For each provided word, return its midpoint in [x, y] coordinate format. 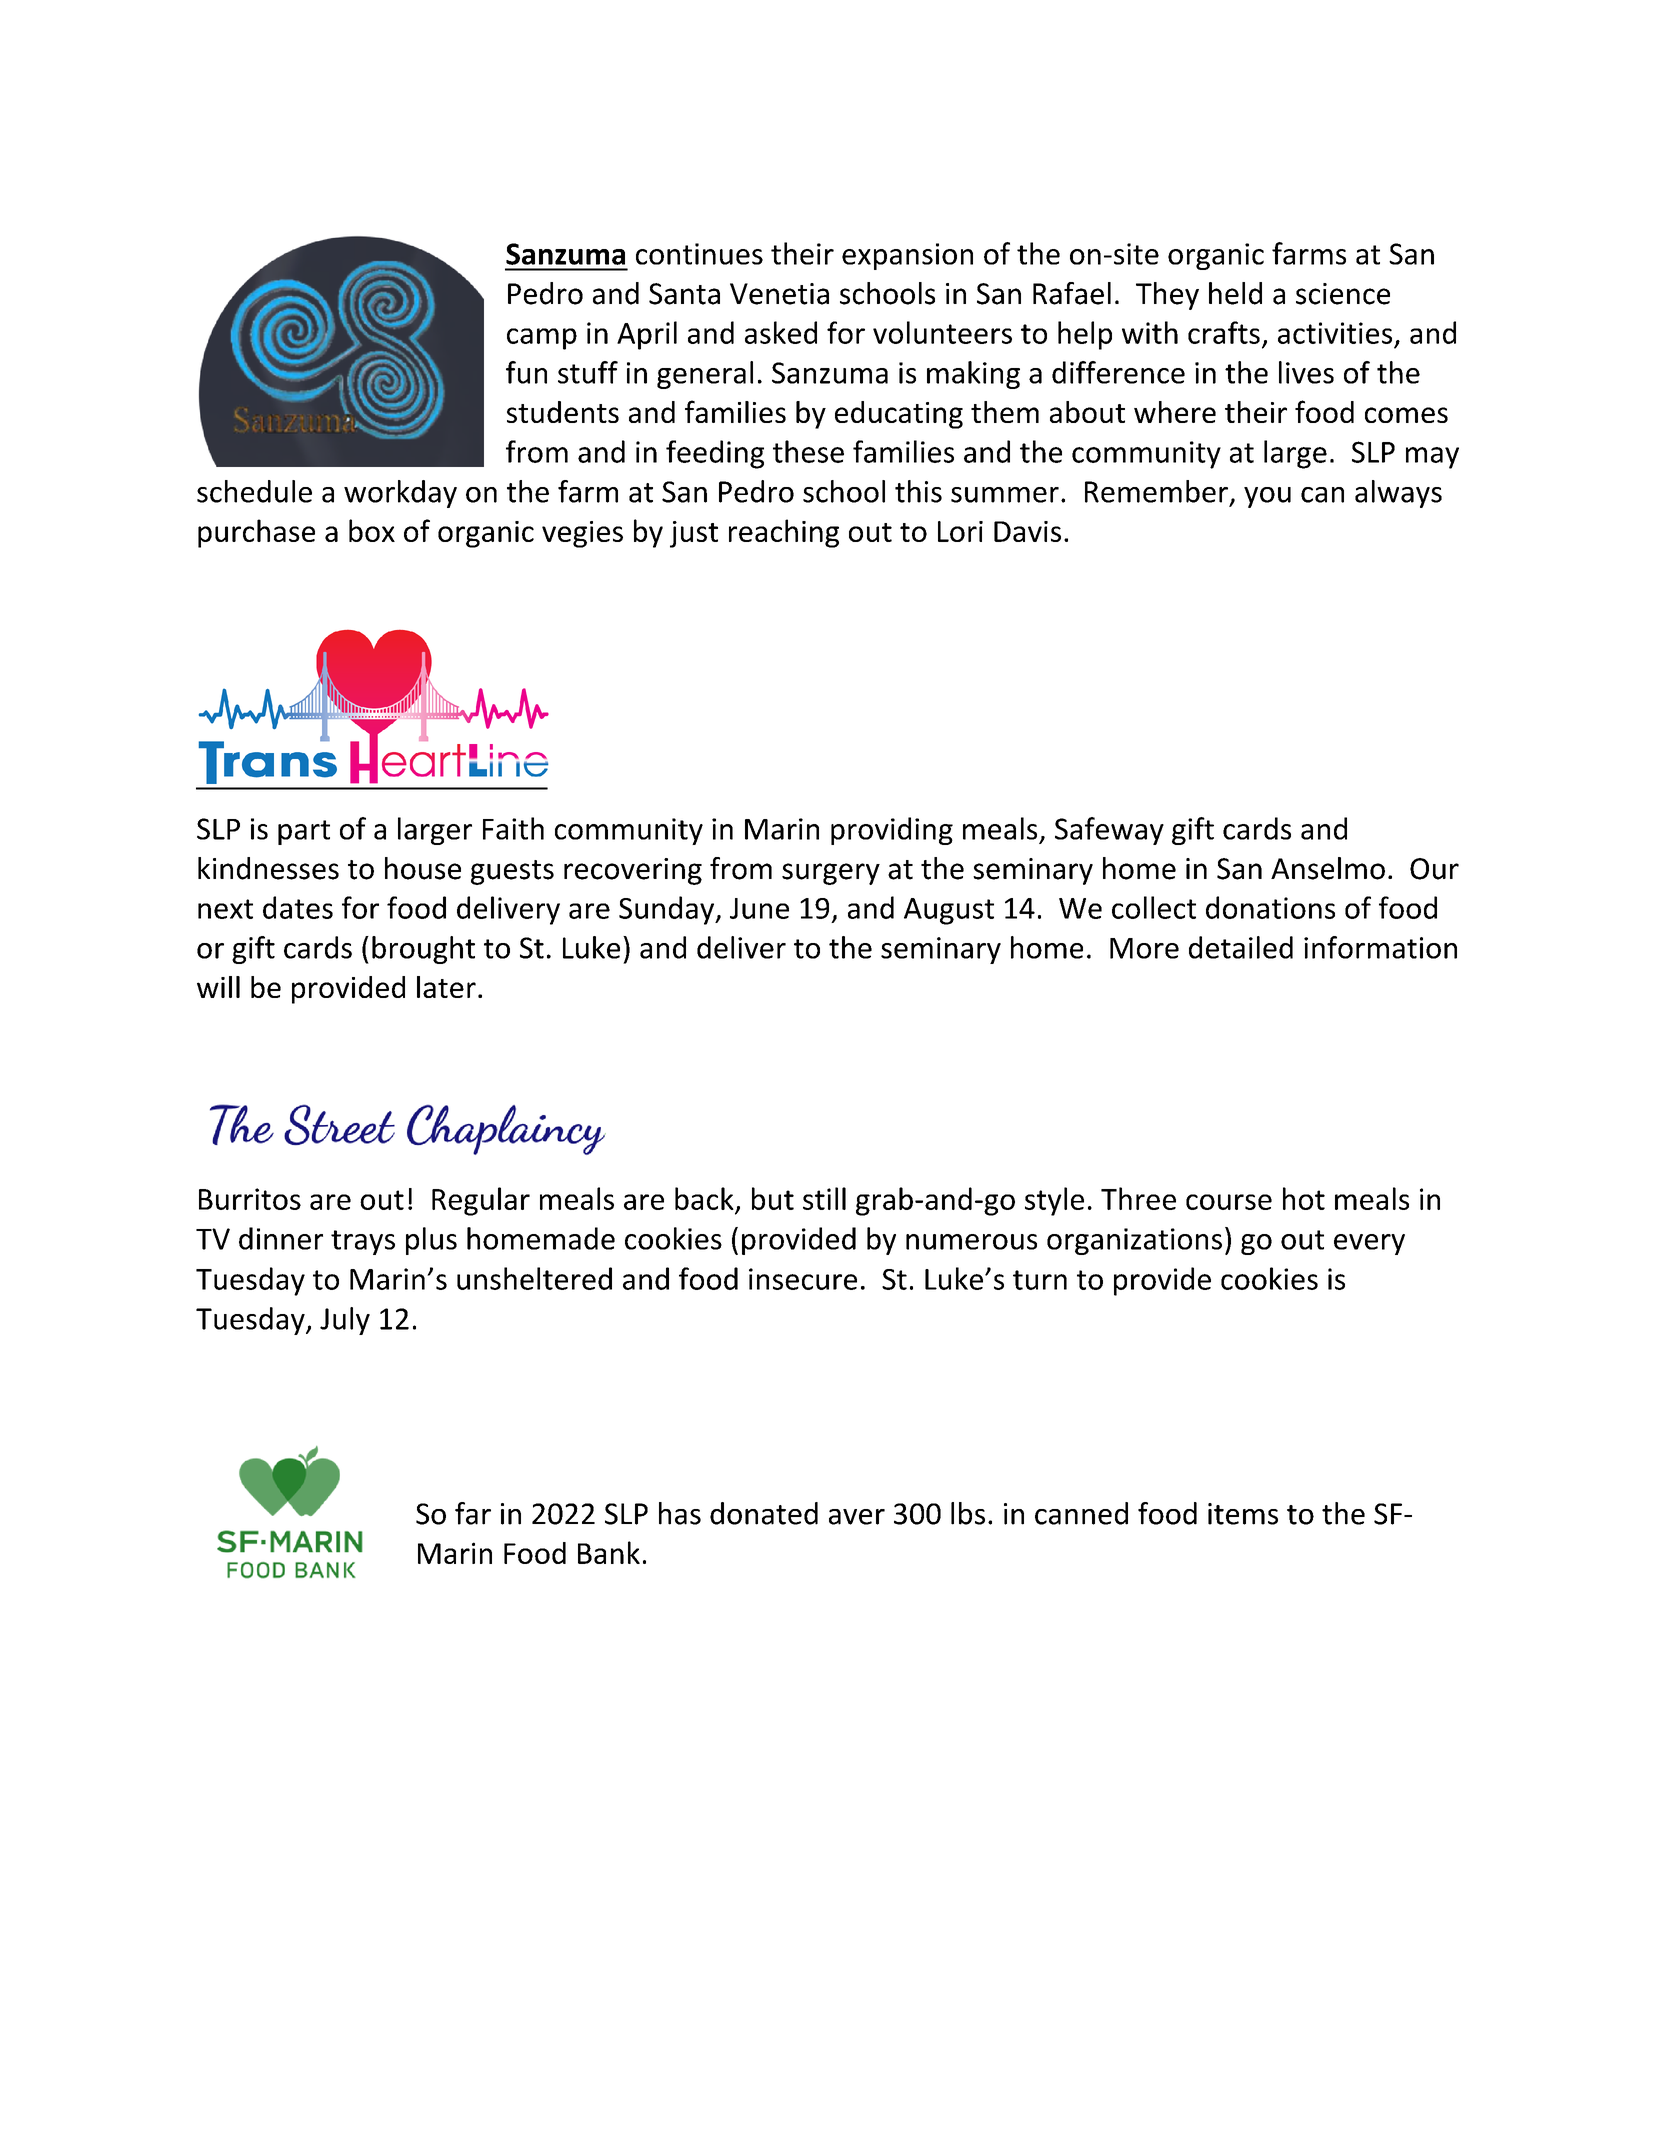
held [1235, 293]
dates [298, 907]
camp [542, 339]
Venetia [779, 294]
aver [857, 1517]
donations [1270, 907]
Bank [609, 1552]
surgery [831, 874]
